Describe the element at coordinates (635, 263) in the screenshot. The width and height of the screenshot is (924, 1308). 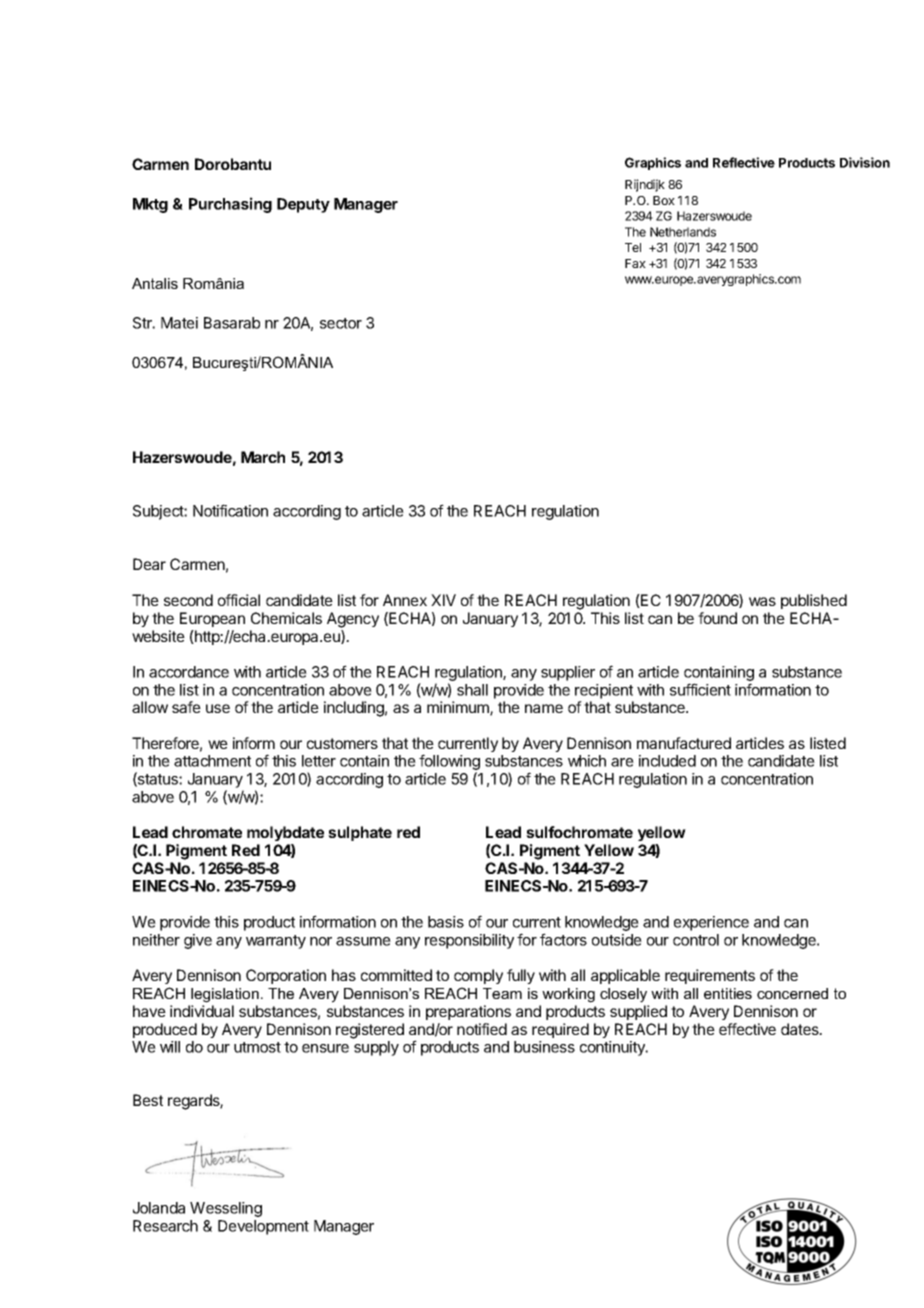
I see `Fax` at that location.
